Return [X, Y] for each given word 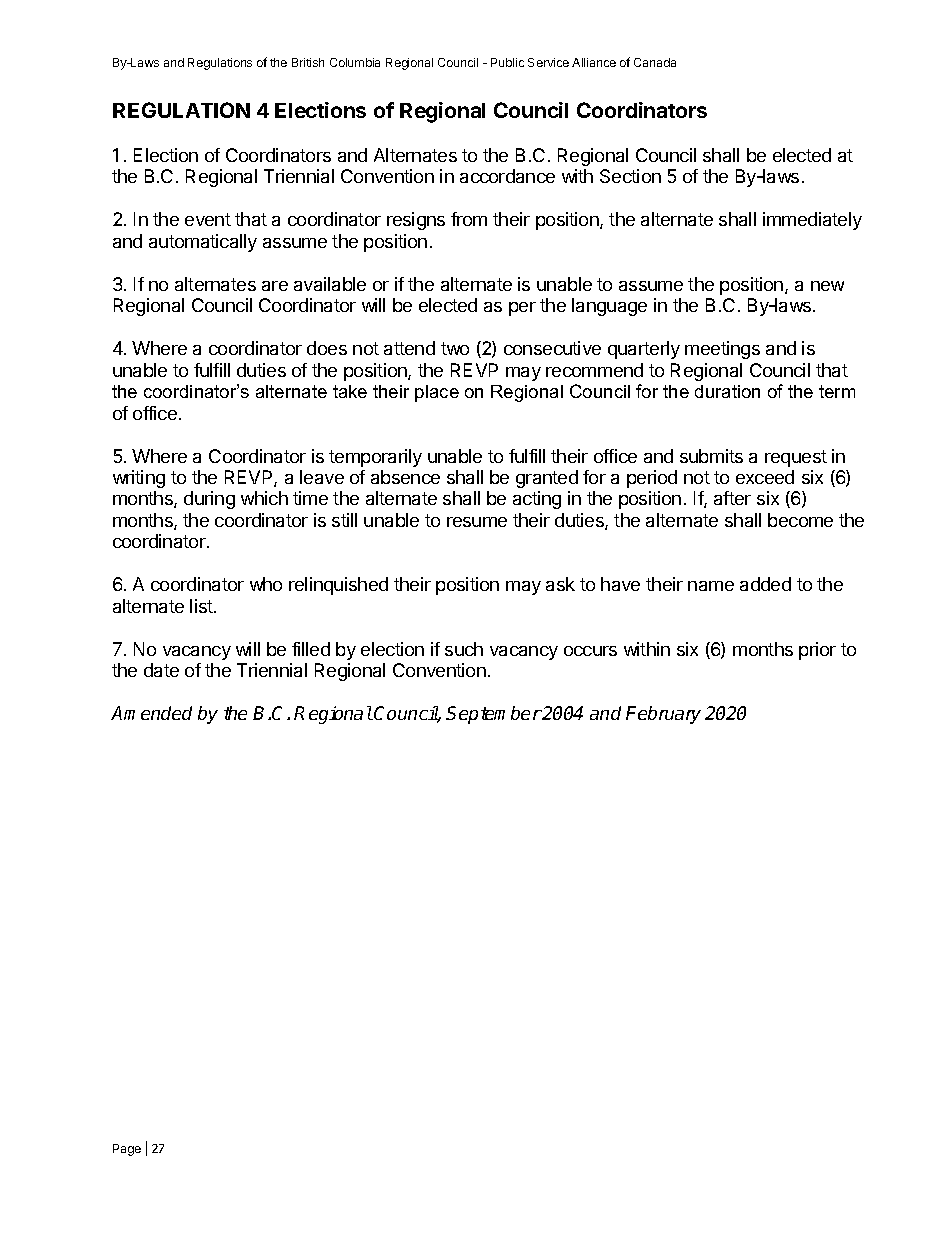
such [464, 649]
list [202, 606]
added [765, 584]
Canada [655, 62]
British [308, 62]
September [494, 715]
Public [507, 62]
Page [127, 1150]
